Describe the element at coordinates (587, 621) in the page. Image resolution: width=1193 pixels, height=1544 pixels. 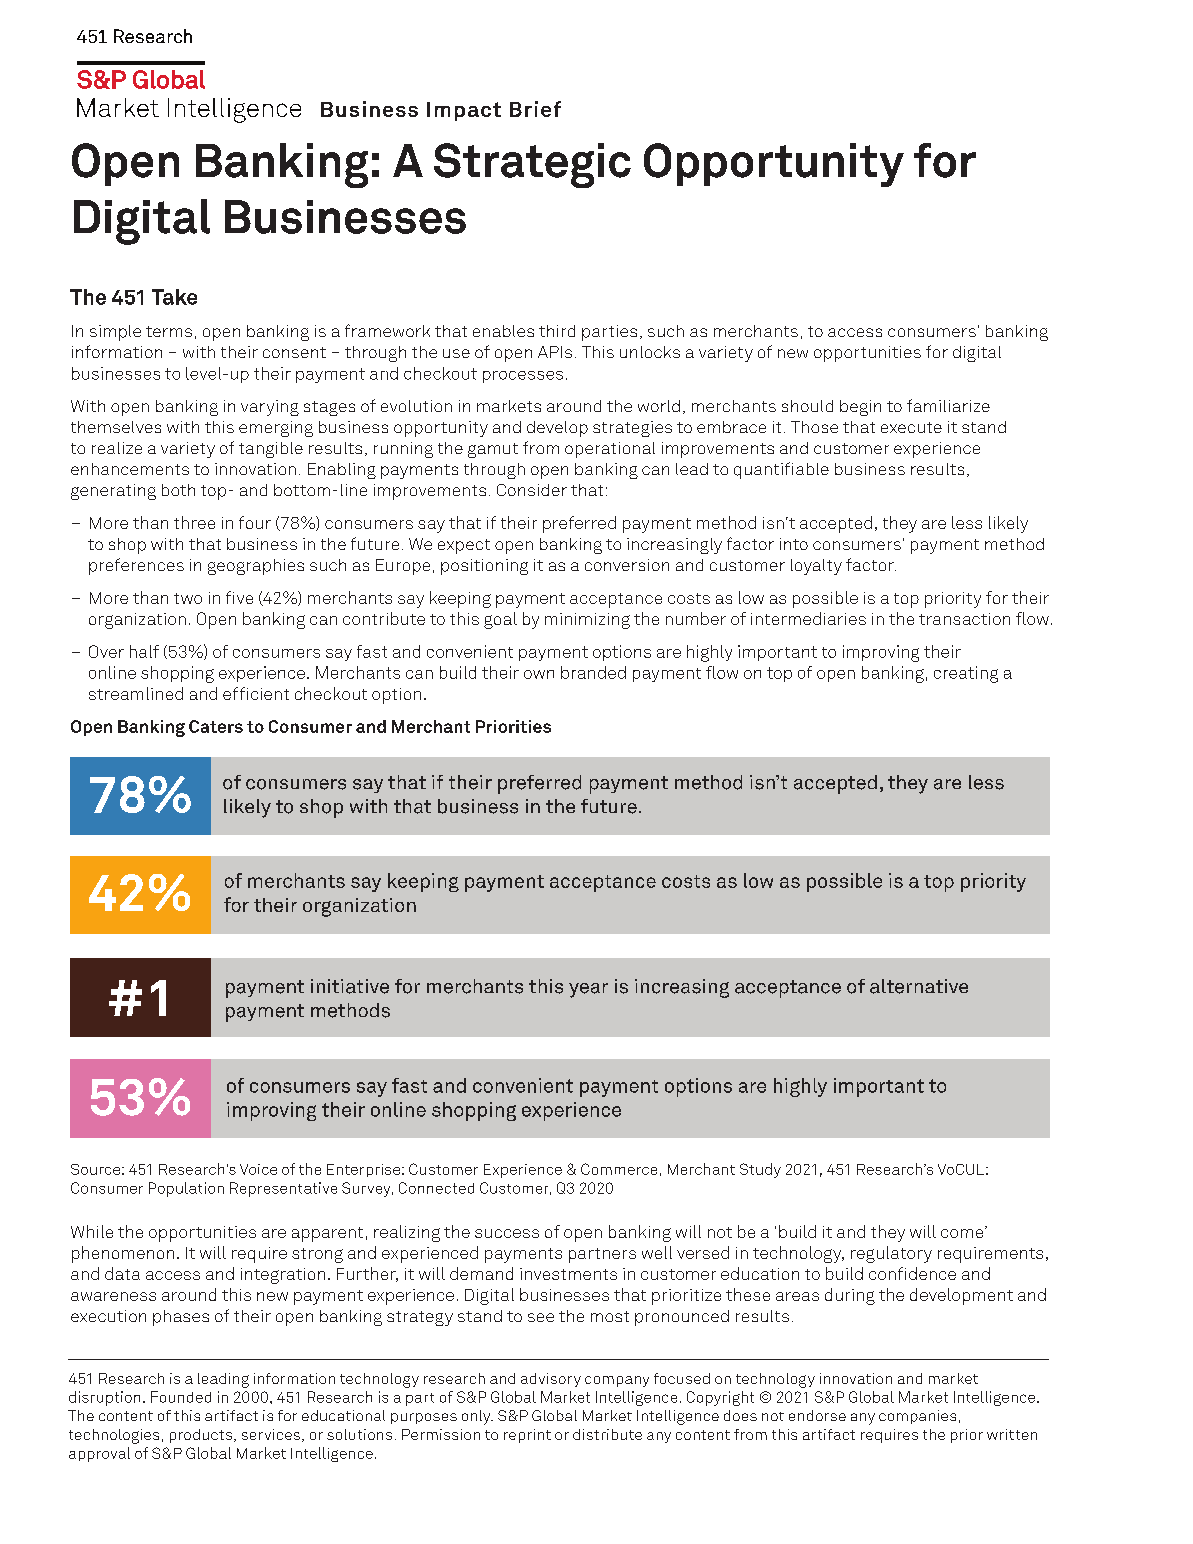
I see `minimizing` at that location.
